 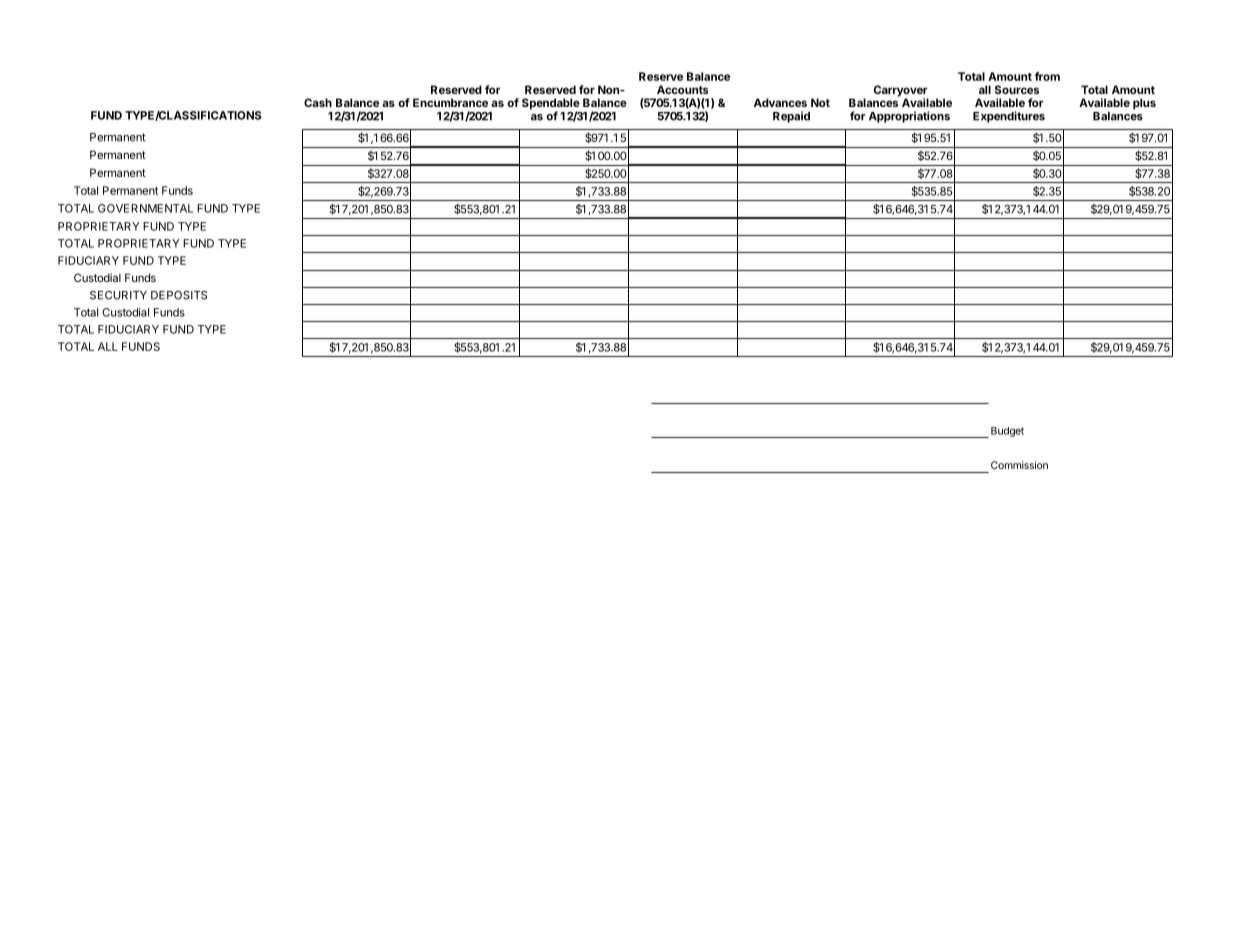 What do you see at coordinates (1017, 89) in the screenshot?
I see `Sources` at bounding box center [1017, 89].
